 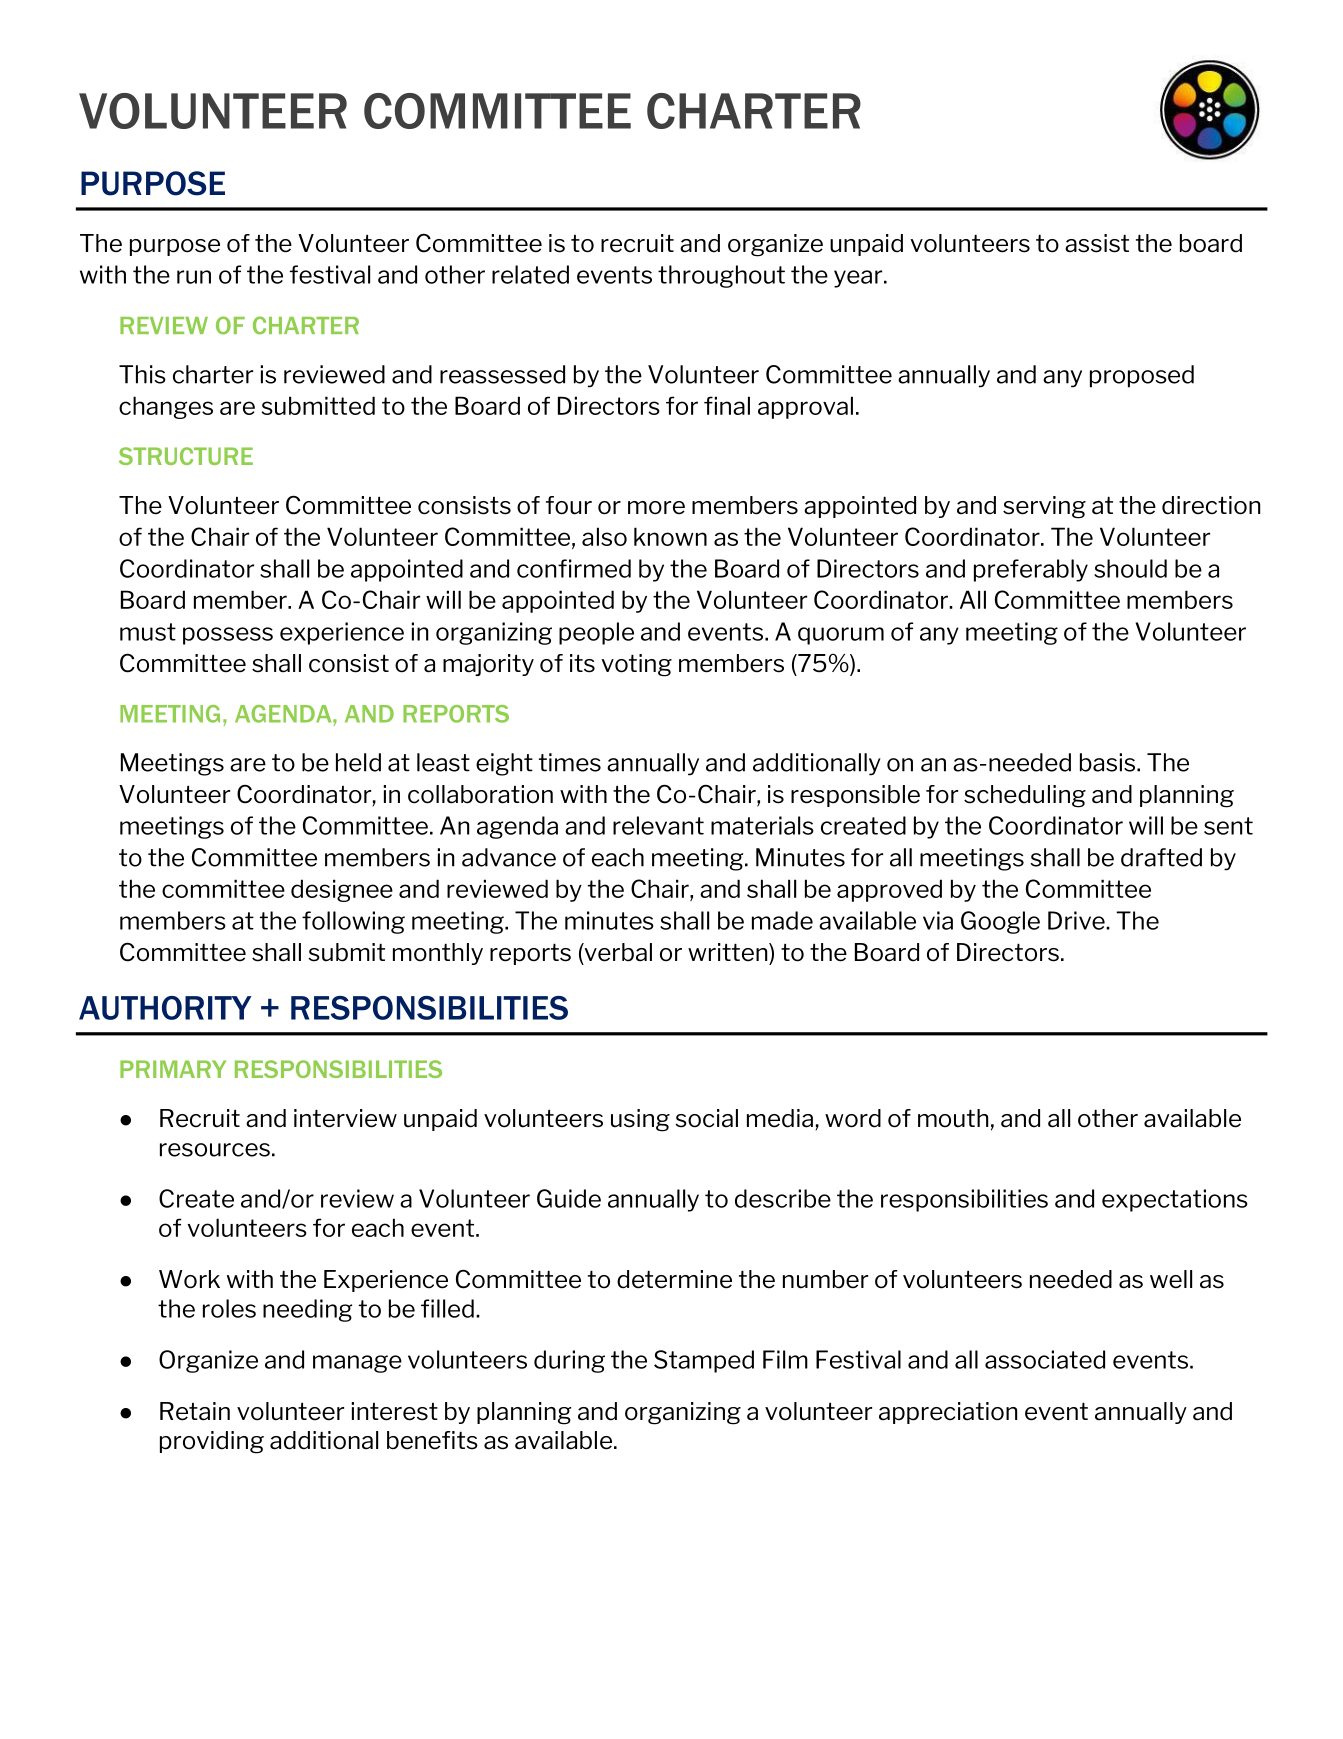 What do you see at coordinates (1097, 243) in the image?
I see `assist` at bounding box center [1097, 243].
